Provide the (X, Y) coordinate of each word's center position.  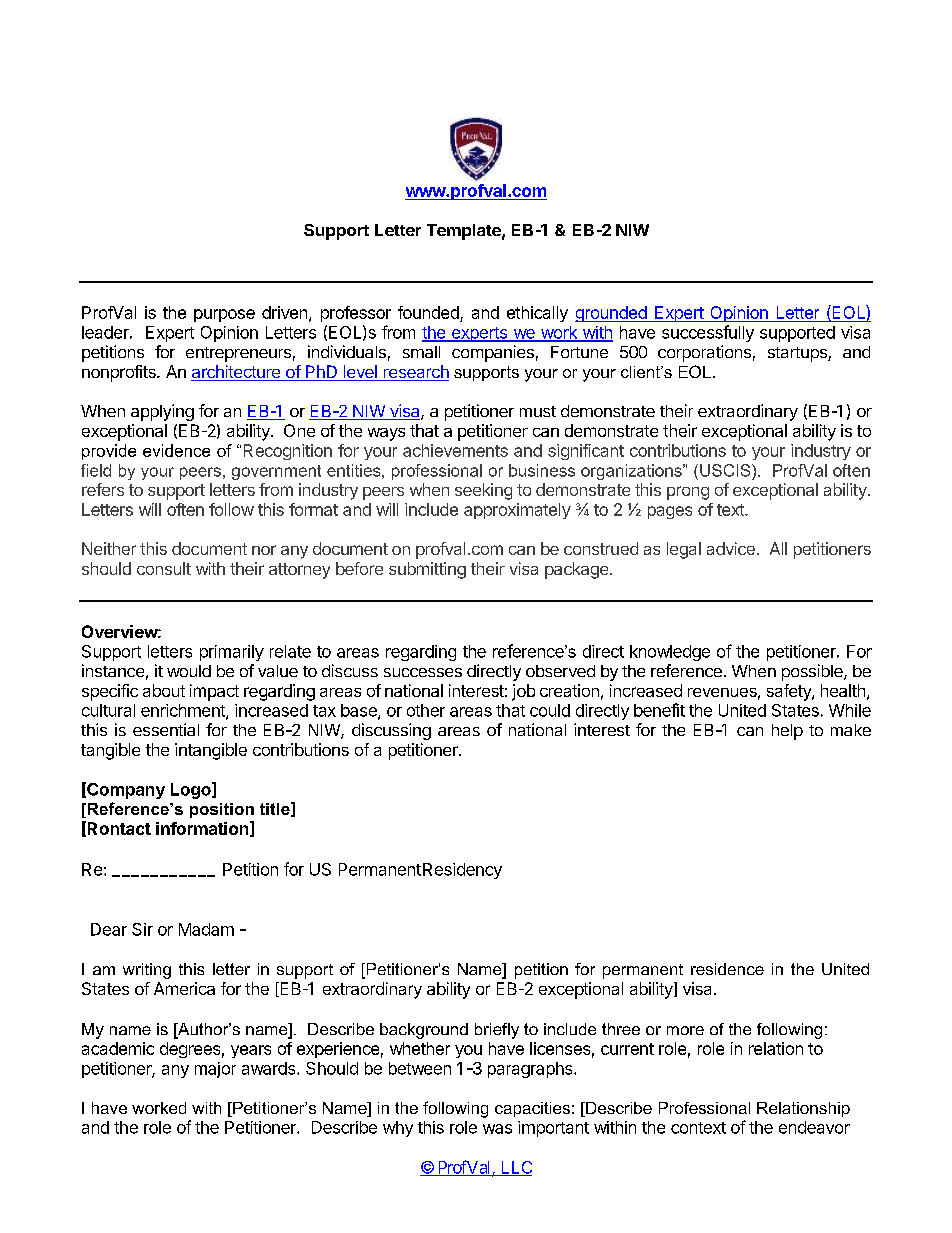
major (215, 1070)
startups (798, 354)
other (426, 710)
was (497, 1129)
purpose (224, 315)
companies (493, 353)
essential (166, 729)
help (787, 732)
